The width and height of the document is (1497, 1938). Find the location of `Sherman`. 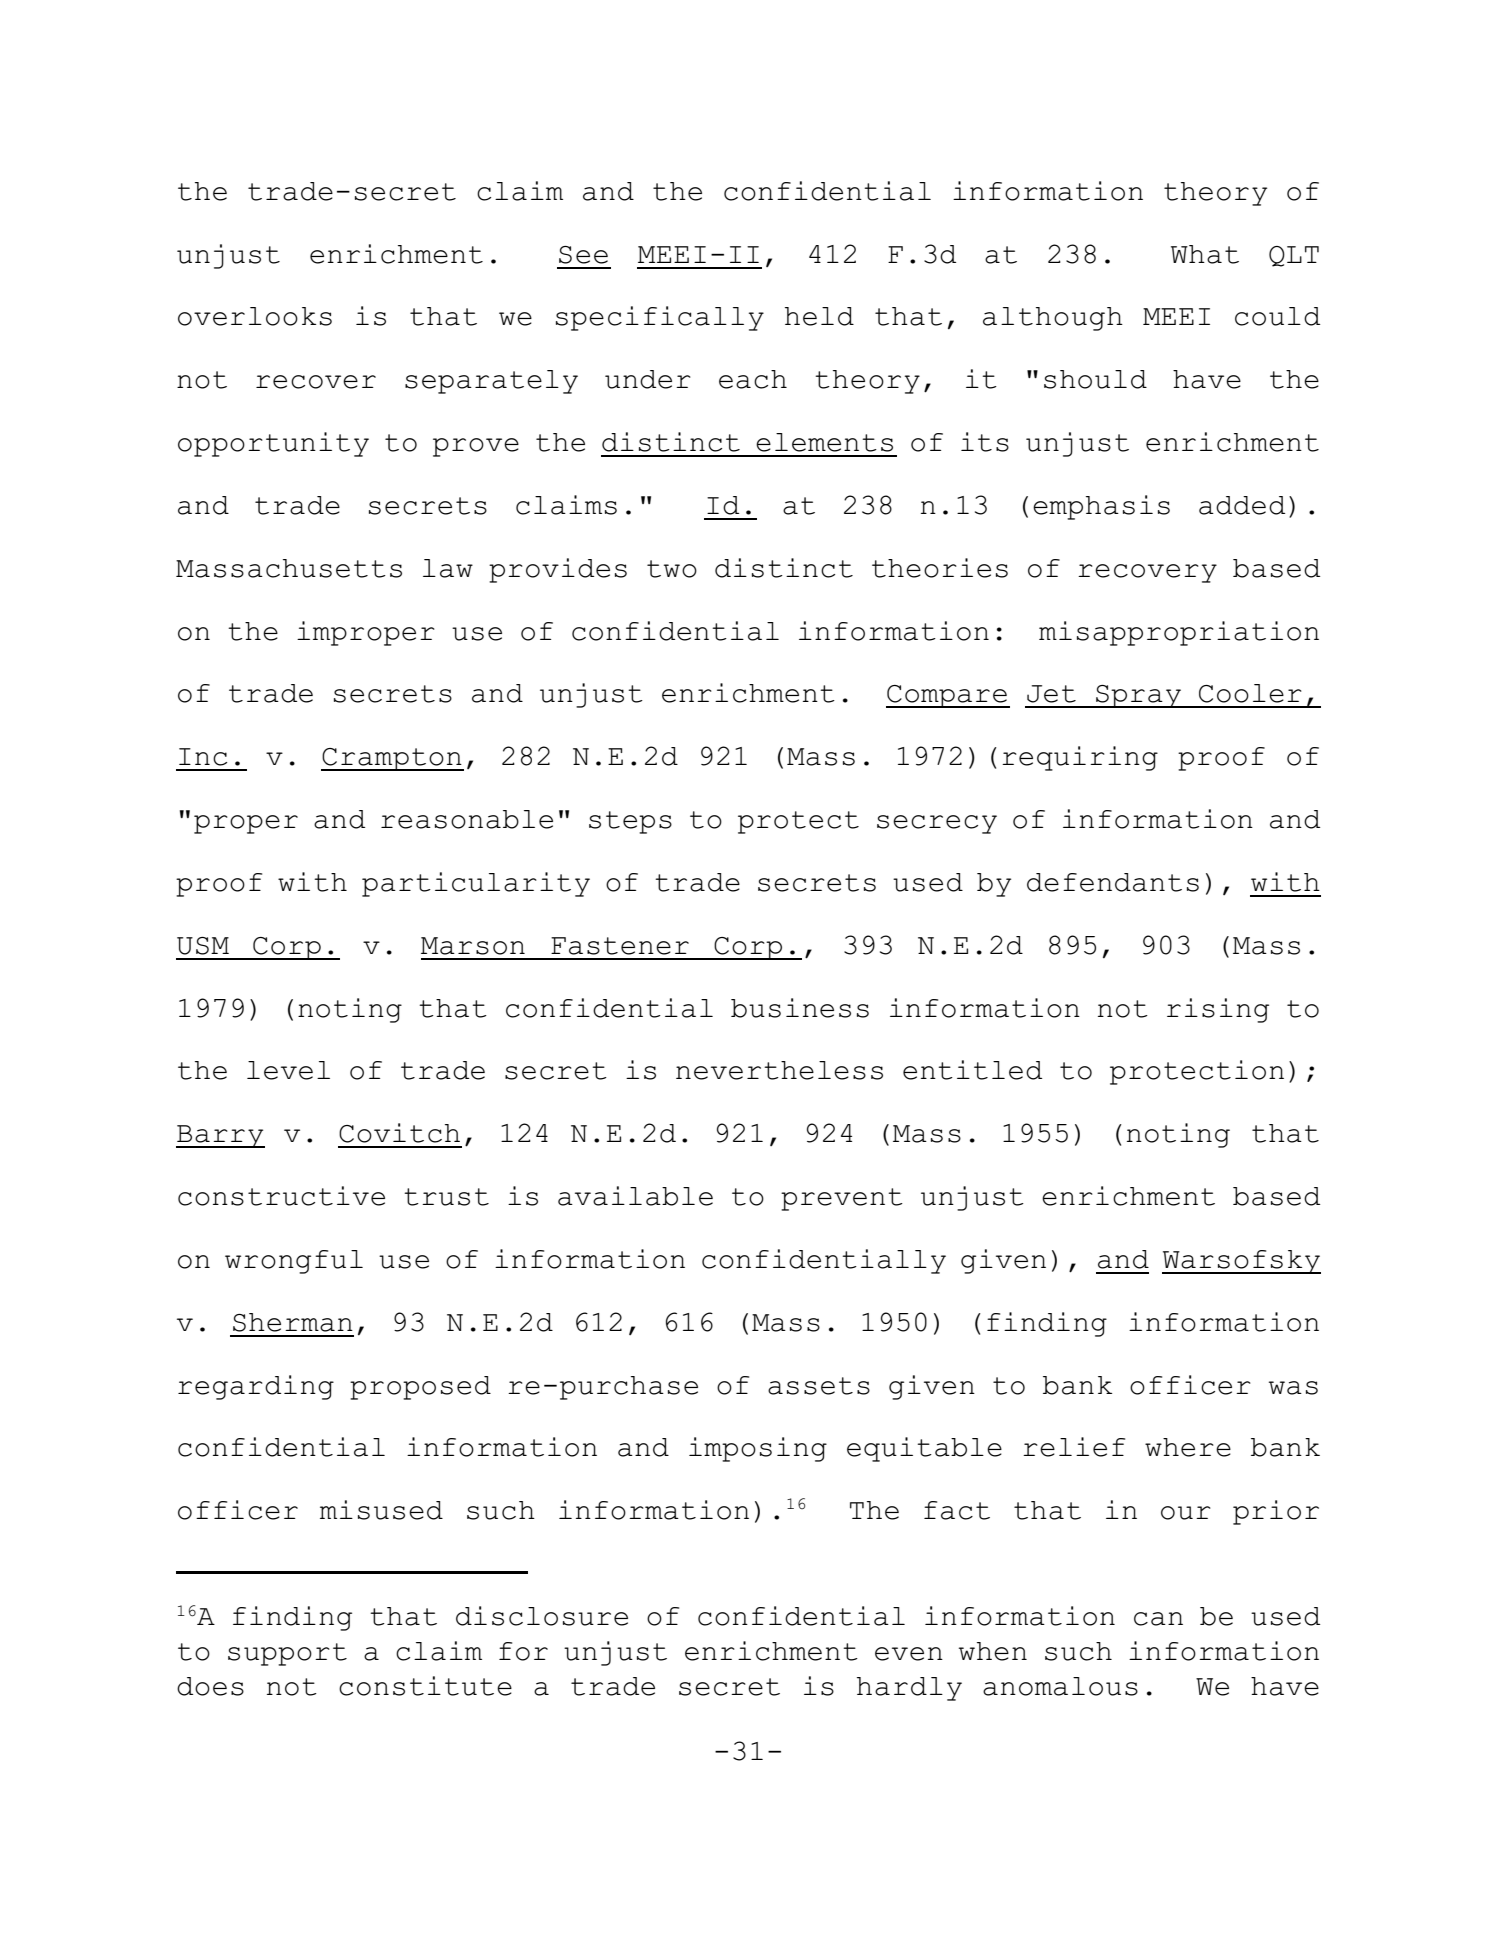

Sherman is located at coordinates (293, 1322).
